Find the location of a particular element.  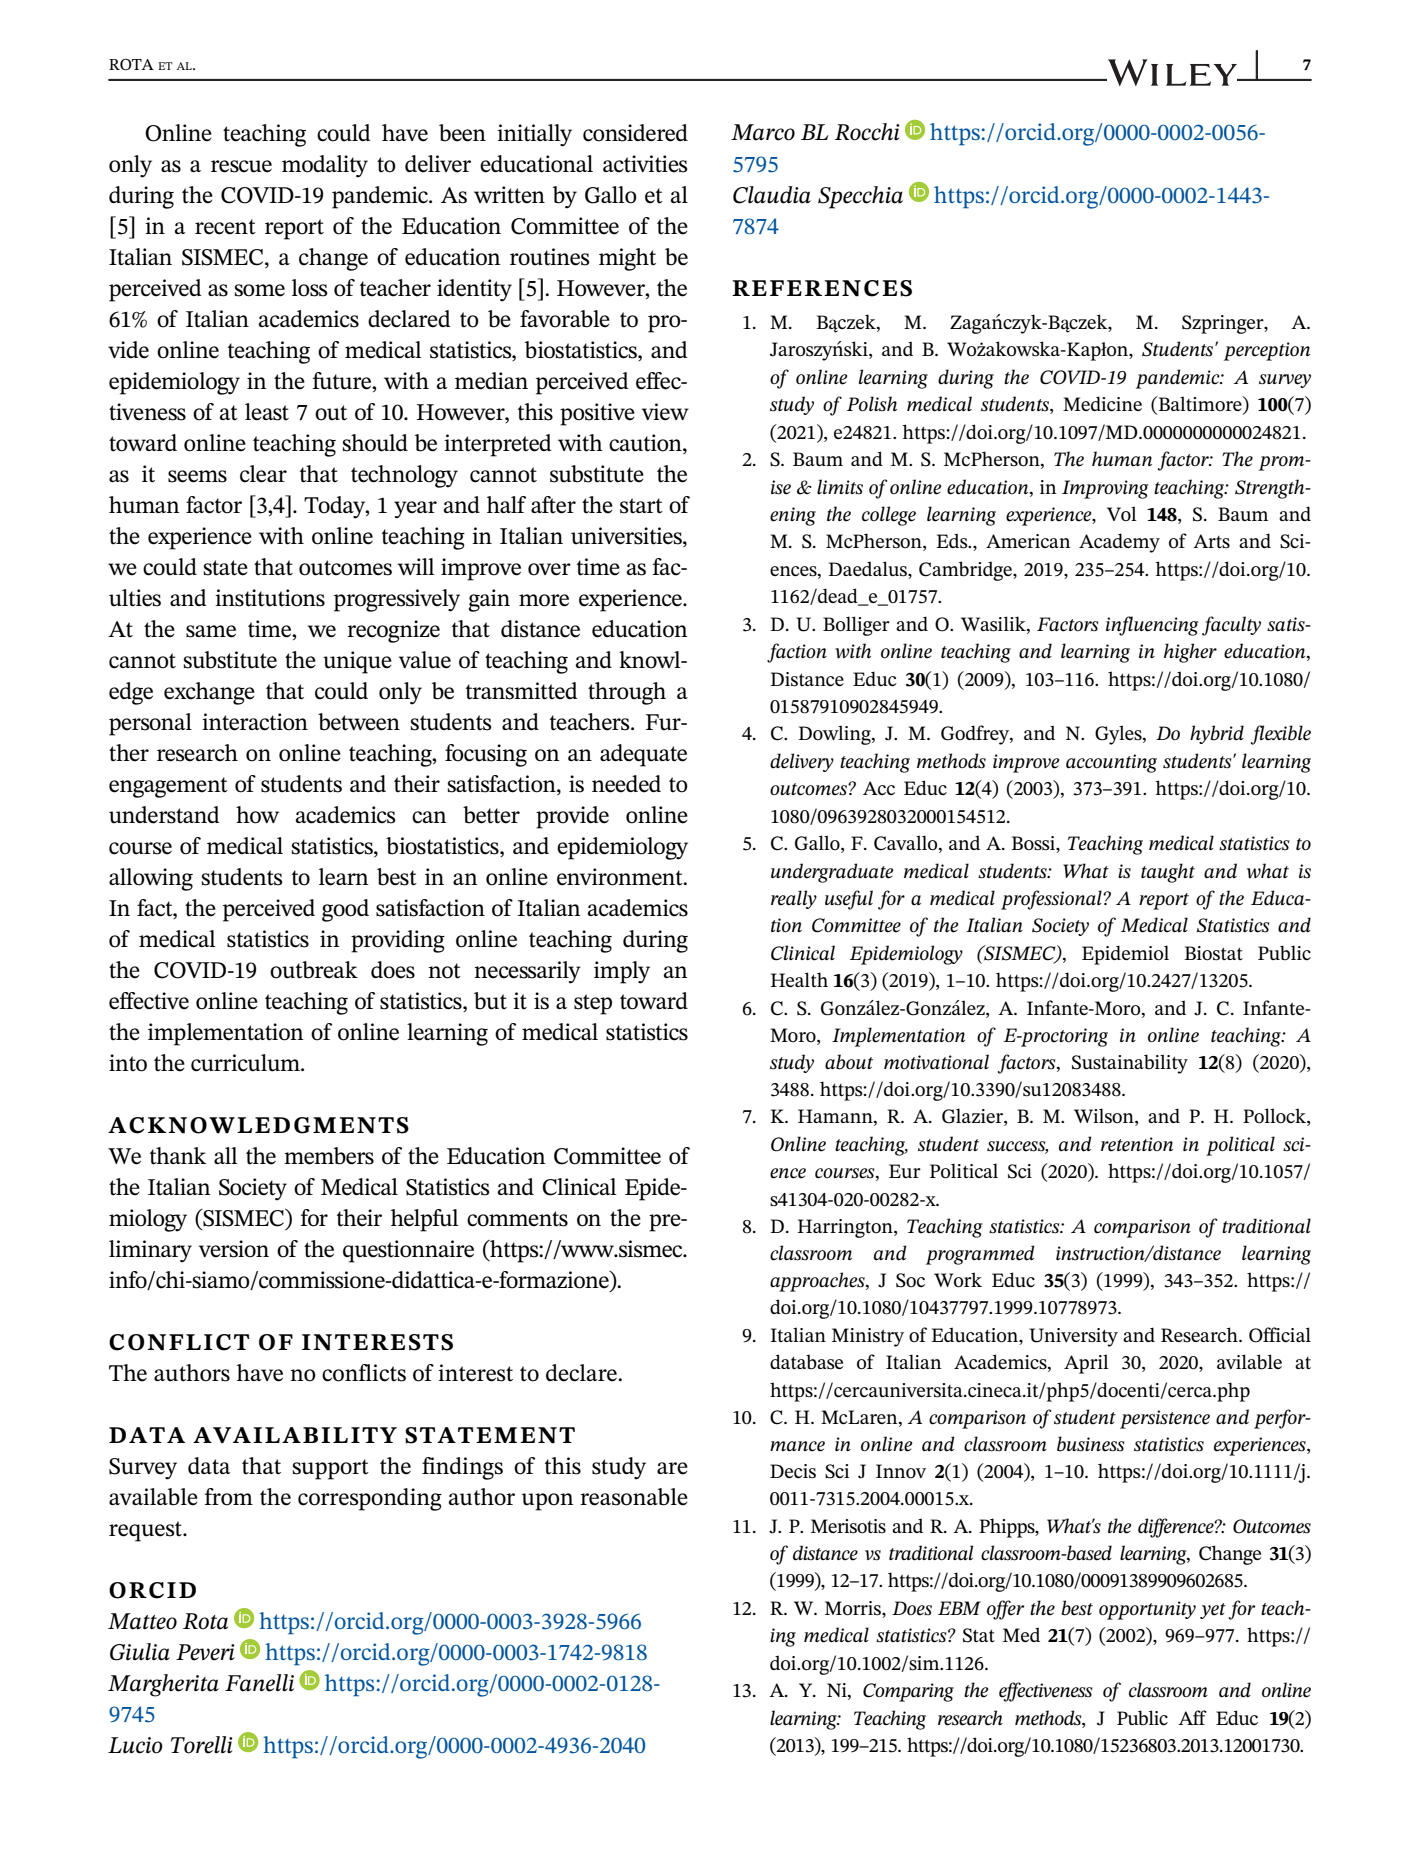

through is located at coordinates (627, 693).
